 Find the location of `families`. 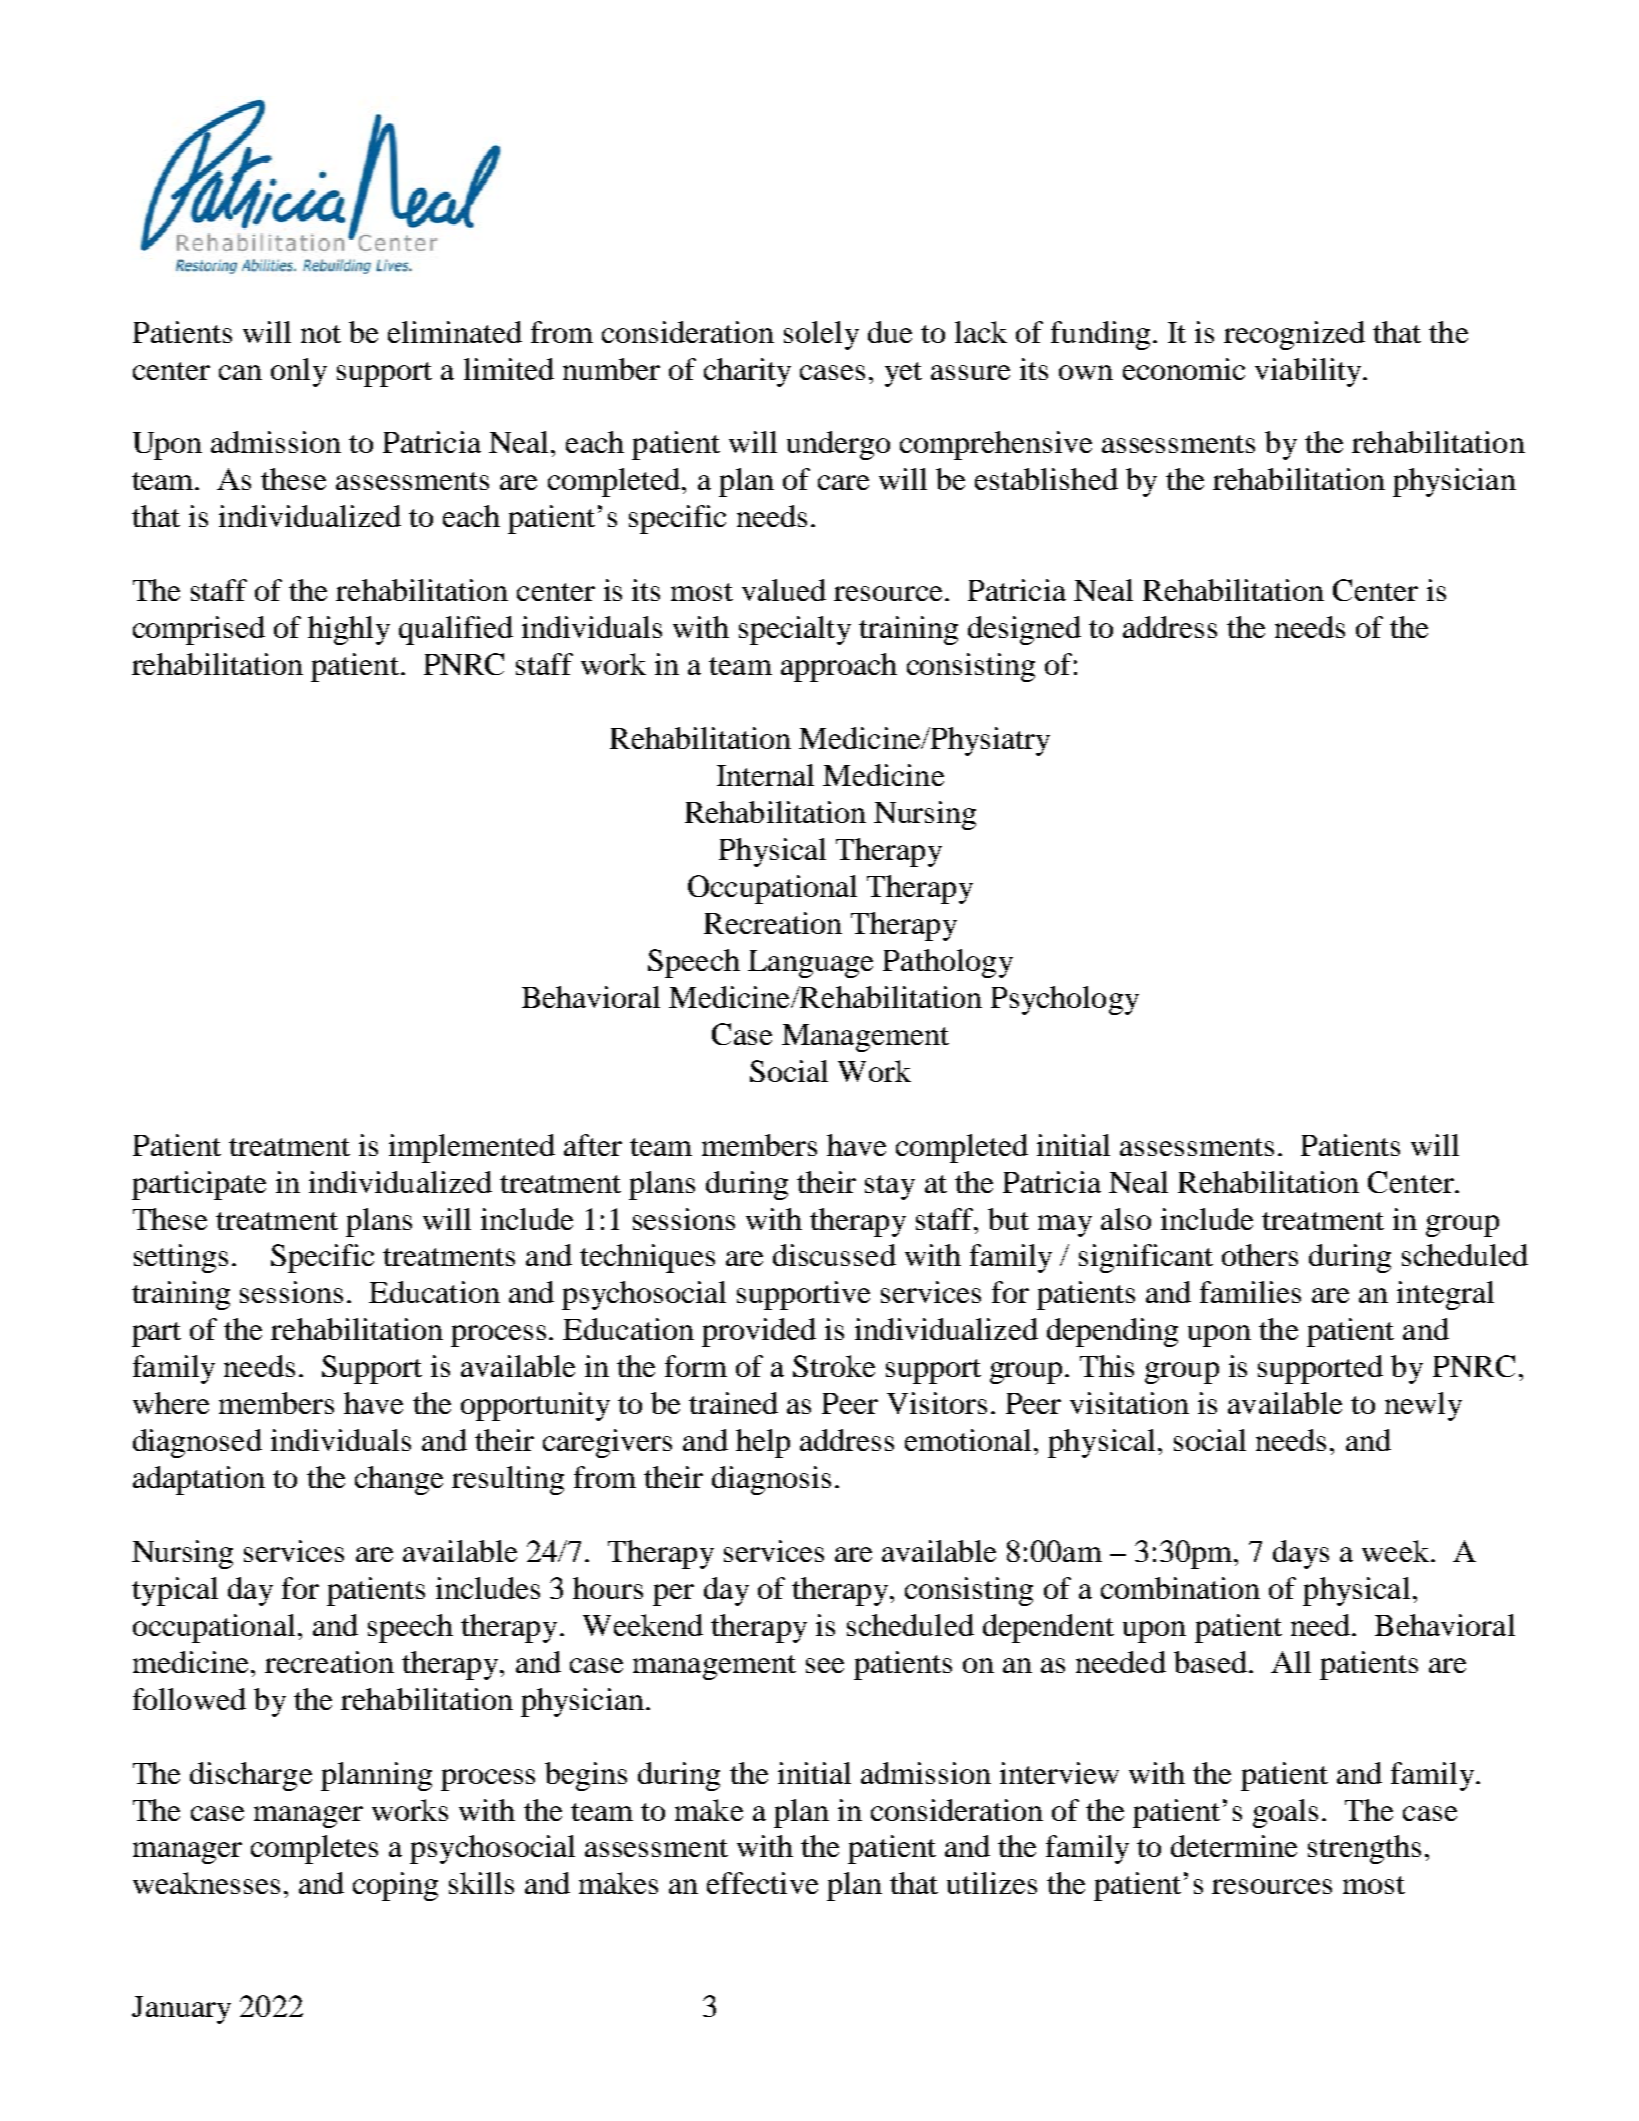

families is located at coordinates (1250, 1292).
